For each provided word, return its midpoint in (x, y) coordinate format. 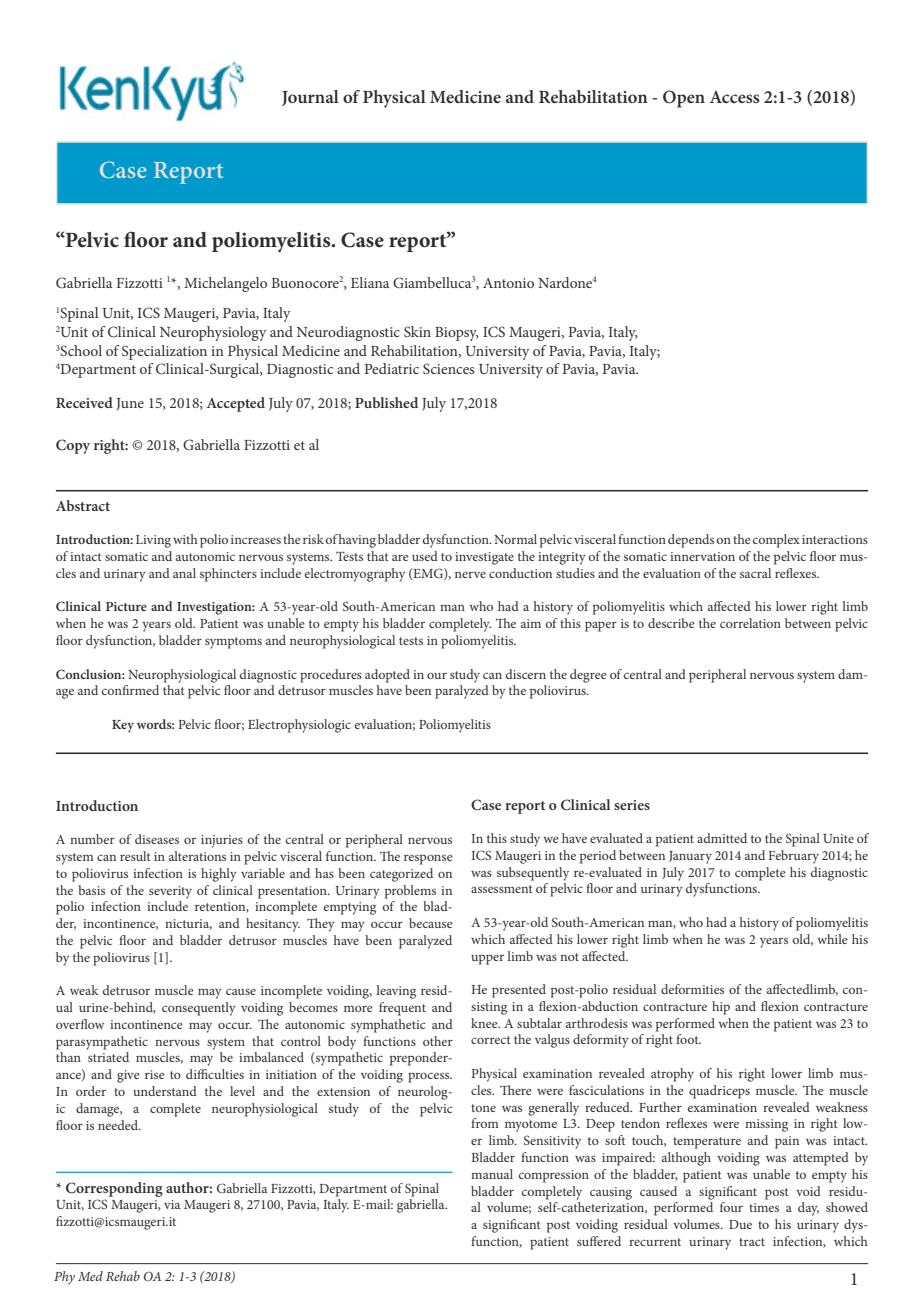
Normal (515, 539)
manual (492, 1174)
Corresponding (114, 1189)
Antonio (508, 283)
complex (776, 541)
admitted (722, 838)
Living (153, 541)
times (764, 1207)
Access (734, 97)
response (428, 859)
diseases (157, 839)
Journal (310, 98)
